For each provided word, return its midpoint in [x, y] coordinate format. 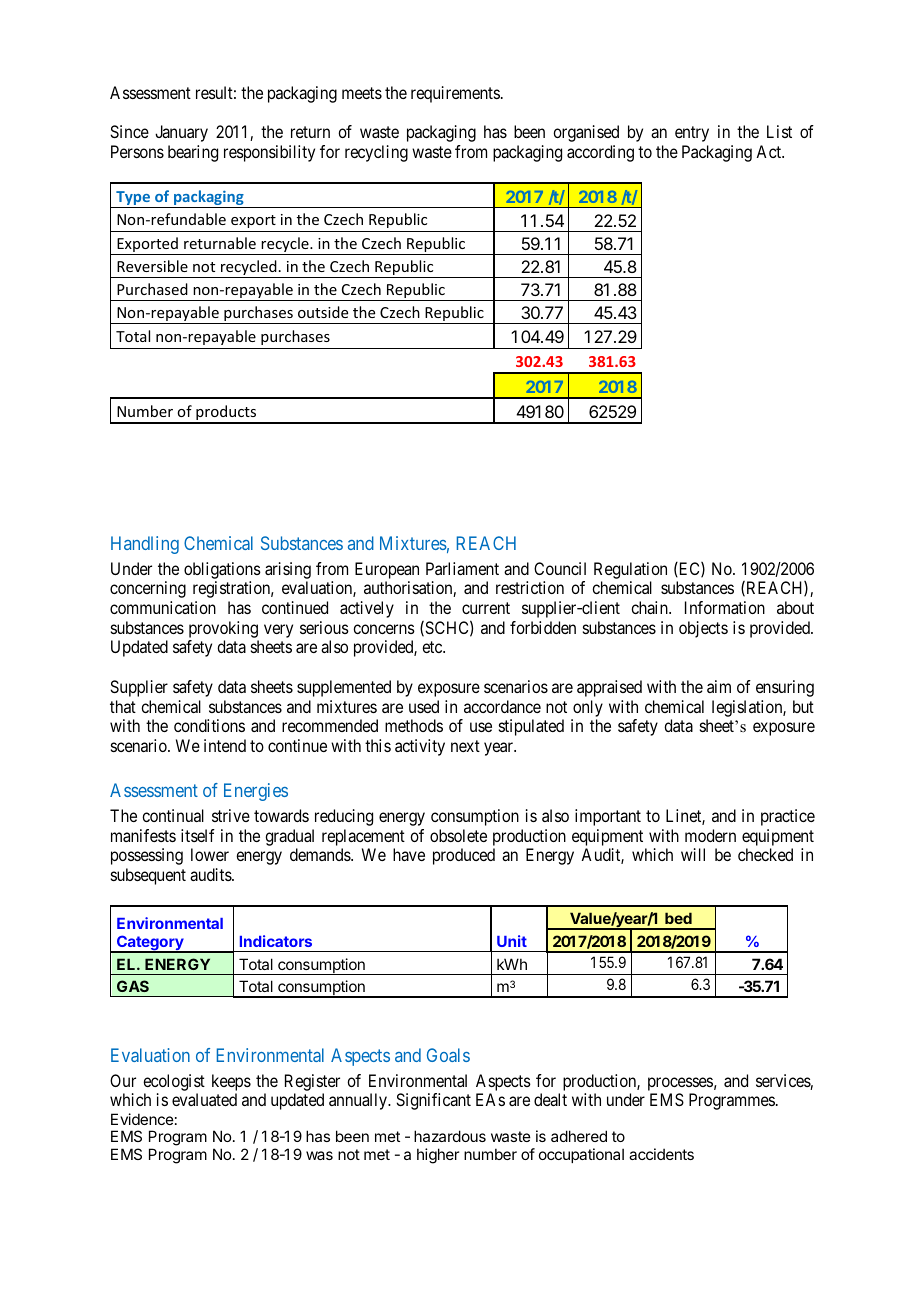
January [181, 133]
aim [719, 686]
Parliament [462, 568]
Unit [512, 941]
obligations [222, 572]
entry [692, 134]
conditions [209, 725]
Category [150, 944]
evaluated [204, 1099]
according [600, 153]
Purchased [152, 289]
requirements [455, 94]
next [465, 746]
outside [323, 312]
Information [725, 607]
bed [678, 918]
